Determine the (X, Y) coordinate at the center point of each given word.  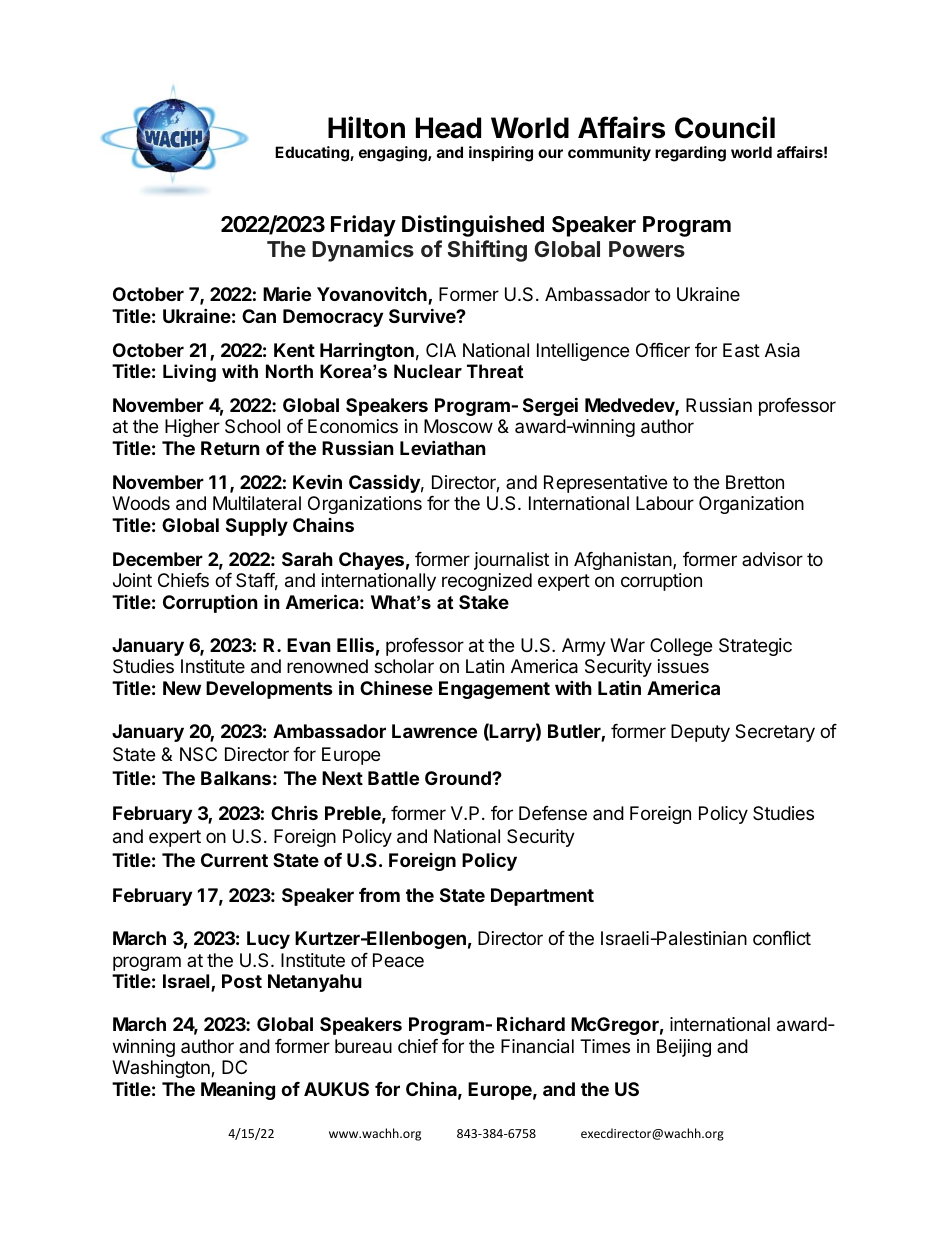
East (741, 350)
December (158, 559)
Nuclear (428, 371)
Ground (459, 778)
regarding (690, 154)
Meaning (238, 1090)
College (681, 647)
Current (234, 860)
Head (448, 128)
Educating (313, 154)
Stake (484, 602)
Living (189, 373)
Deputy (700, 733)
